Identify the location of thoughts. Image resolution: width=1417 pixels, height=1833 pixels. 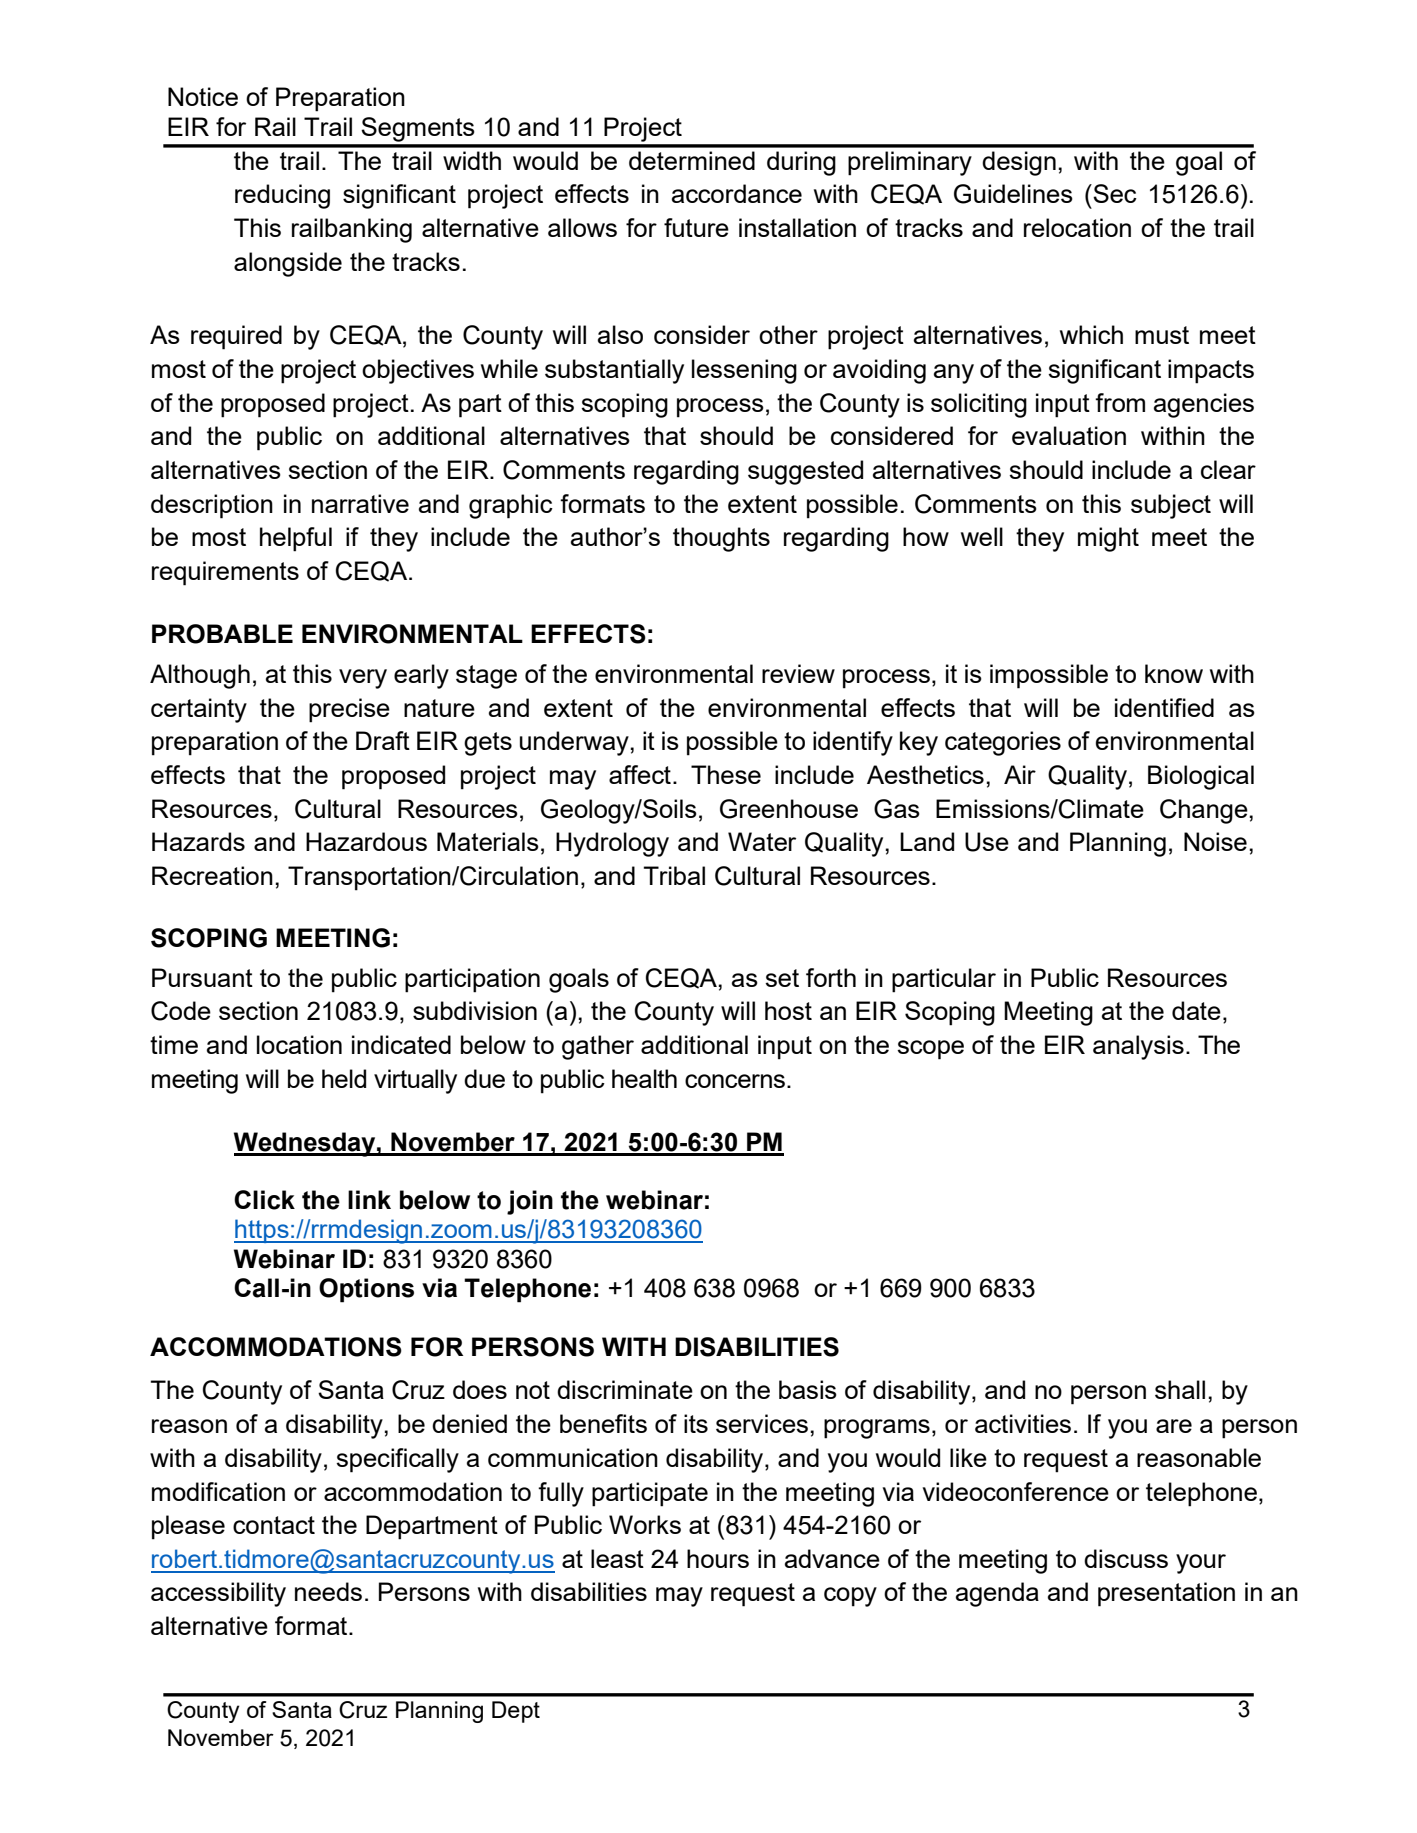
(721, 539).
